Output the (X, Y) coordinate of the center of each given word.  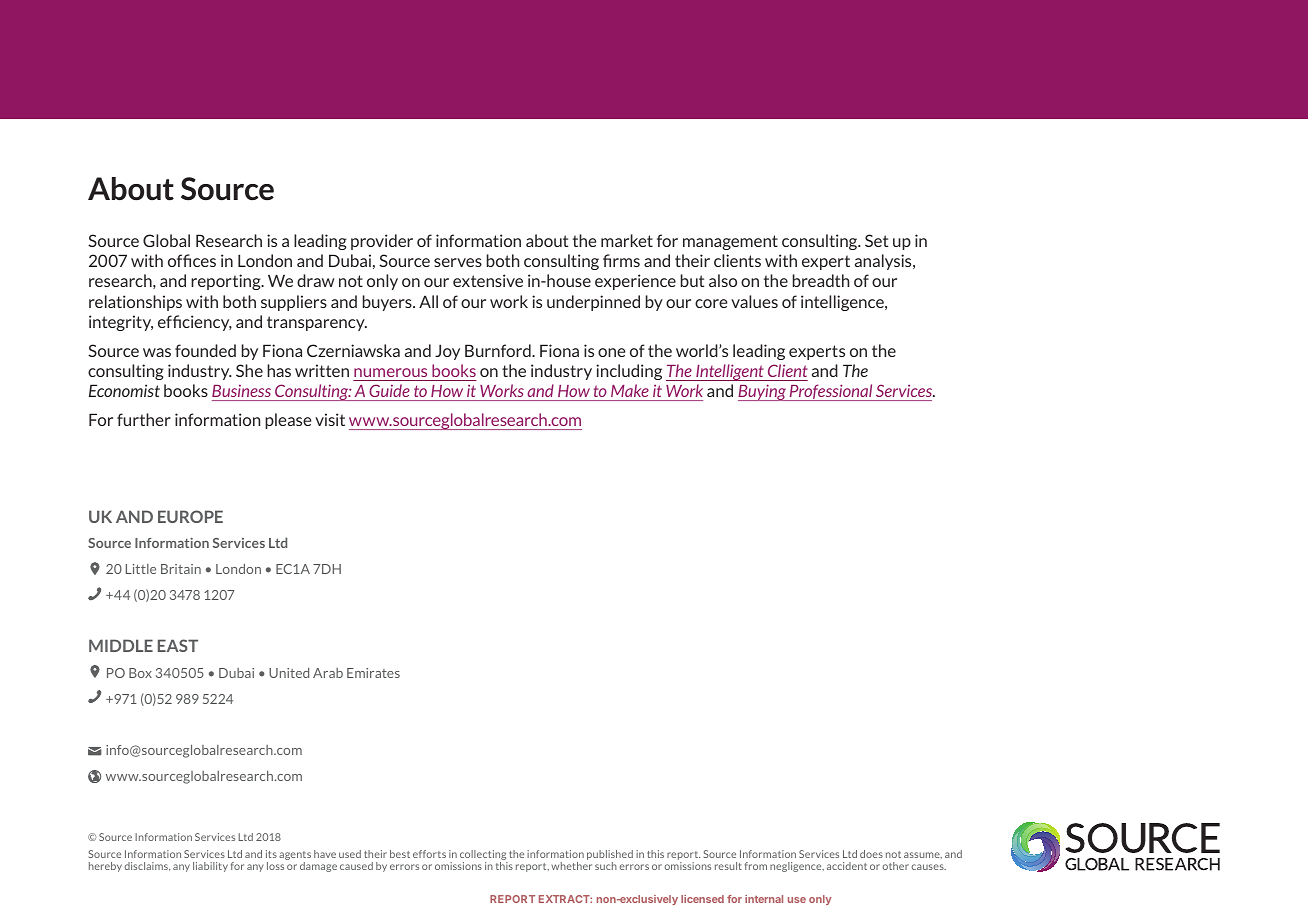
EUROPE (190, 516)
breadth (821, 280)
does (871, 854)
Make (630, 390)
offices (192, 260)
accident (847, 866)
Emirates (373, 673)
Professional (831, 392)
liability (210, 867)
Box (140, 673)
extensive (488, 280)
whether (571, 866)
